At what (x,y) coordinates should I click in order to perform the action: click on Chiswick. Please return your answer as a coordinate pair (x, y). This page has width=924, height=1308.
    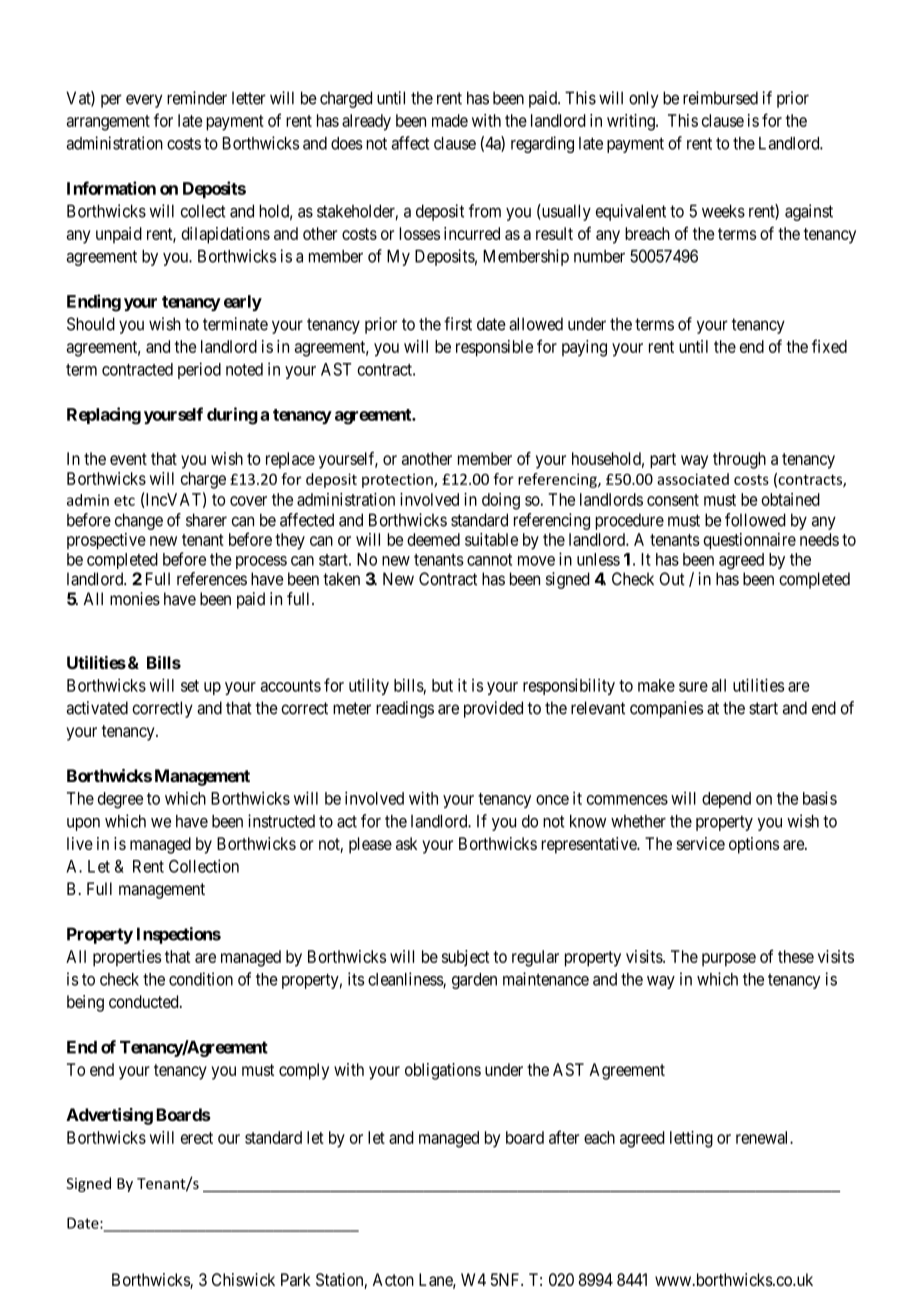
    Looking at the image, I should click on (243, 1279).
